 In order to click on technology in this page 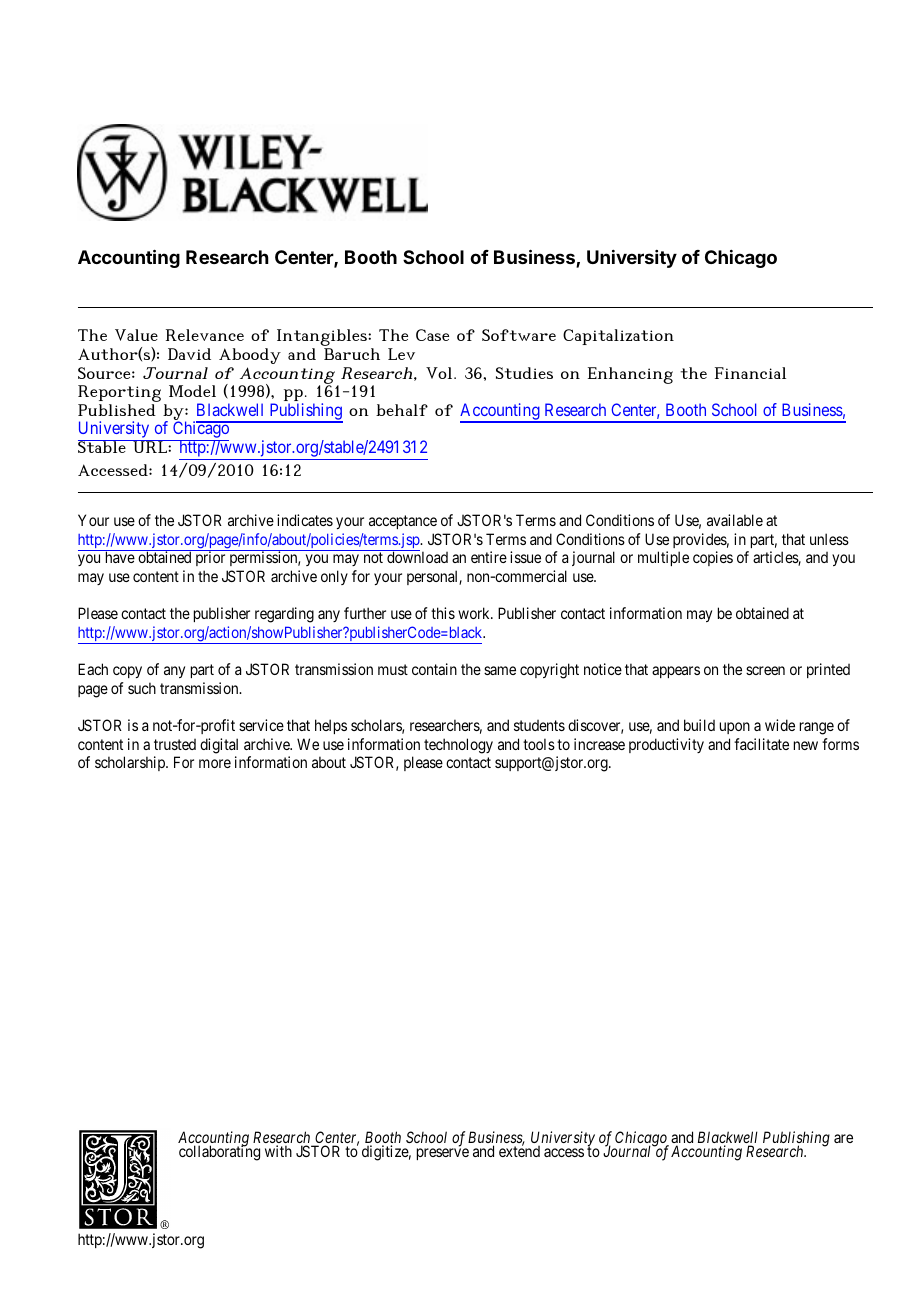, I will do `click(458, 746)`.
